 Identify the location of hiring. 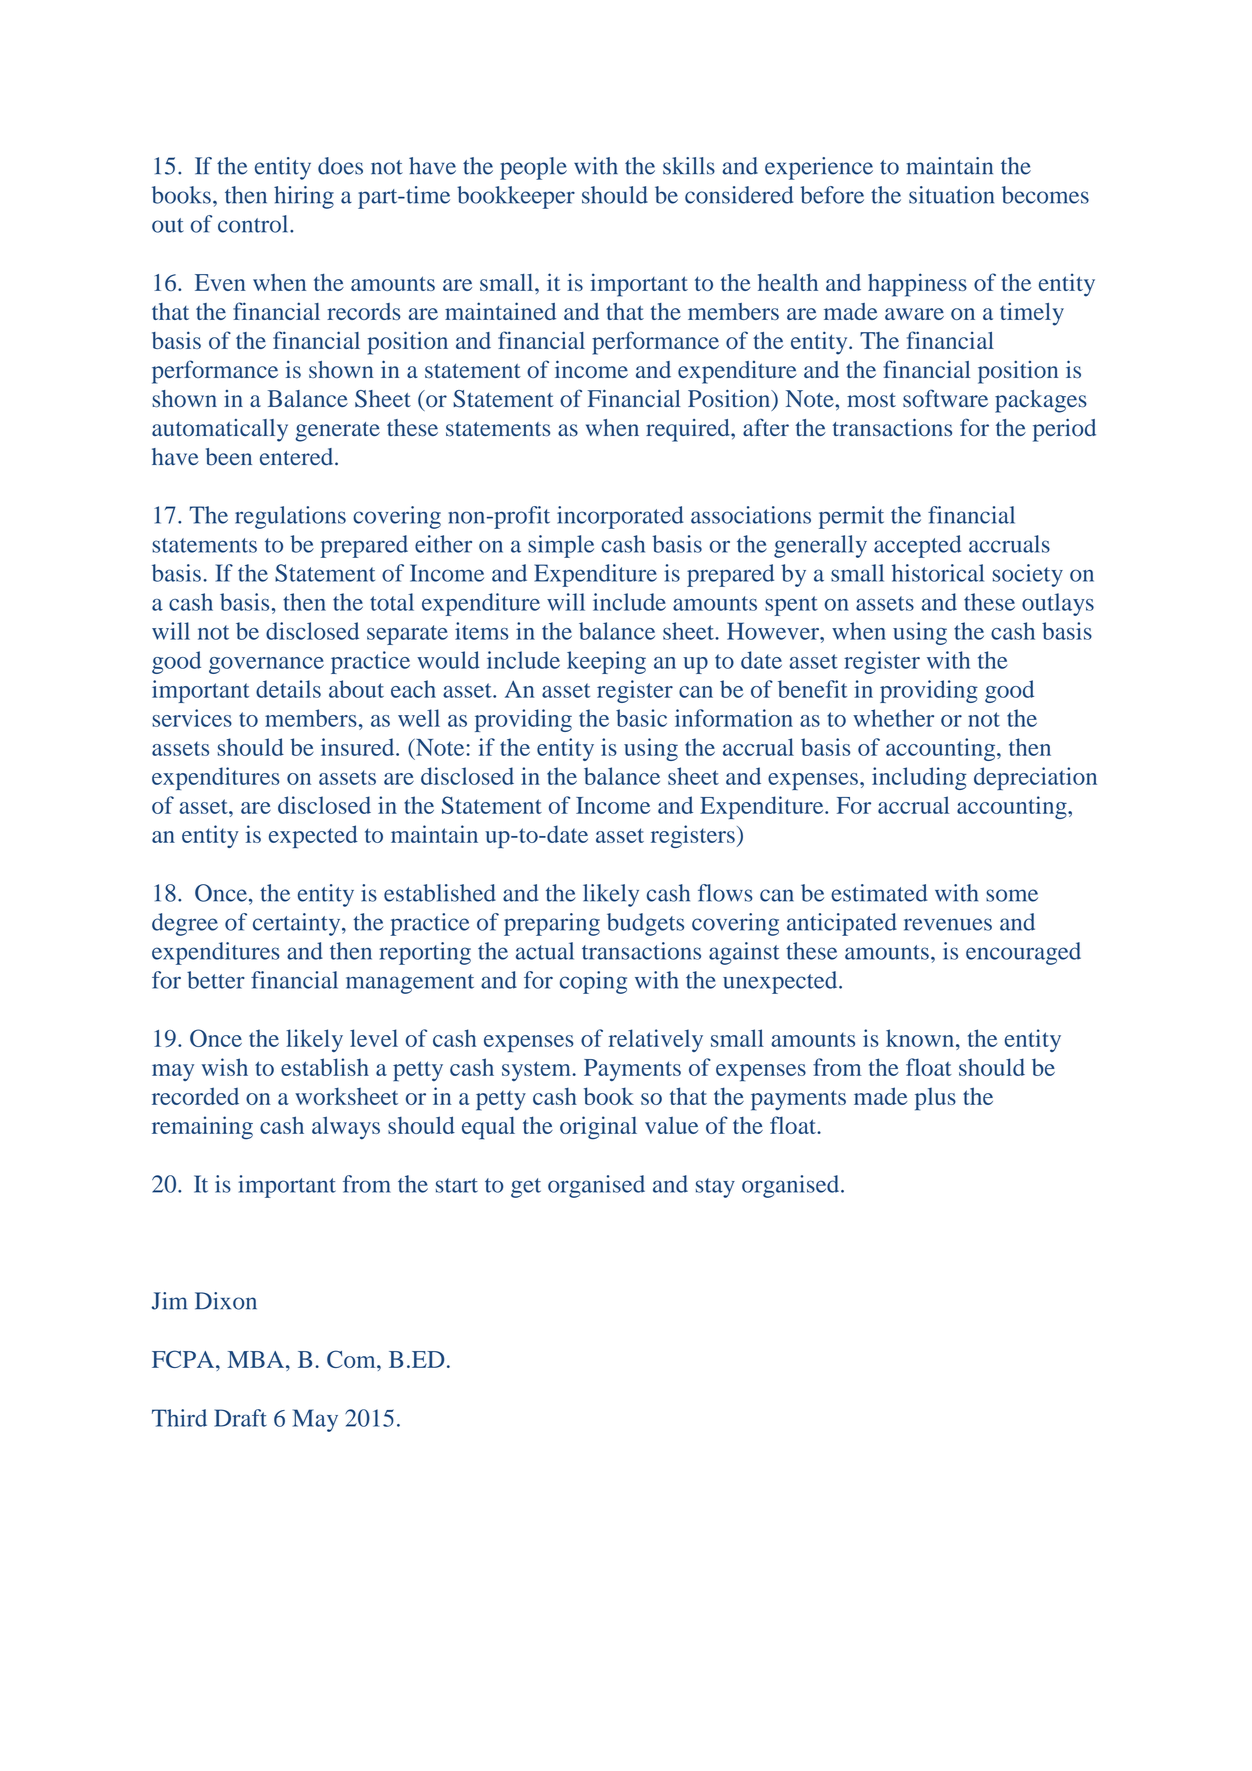
(304, 197).
